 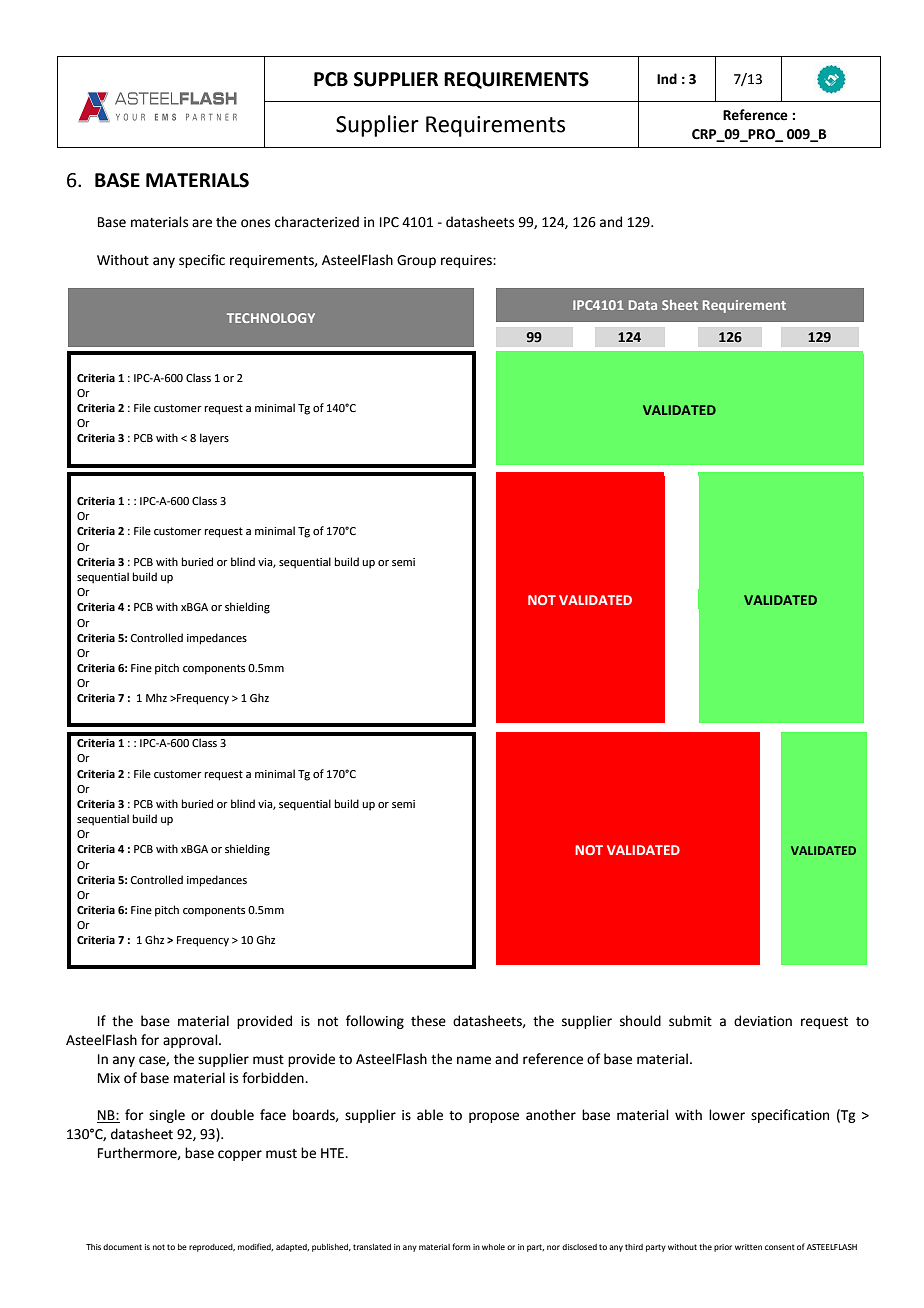 What do you see at coordinates (461, 1246) in the screenshot?
I see `form` at bounding box center [461, 1246].
